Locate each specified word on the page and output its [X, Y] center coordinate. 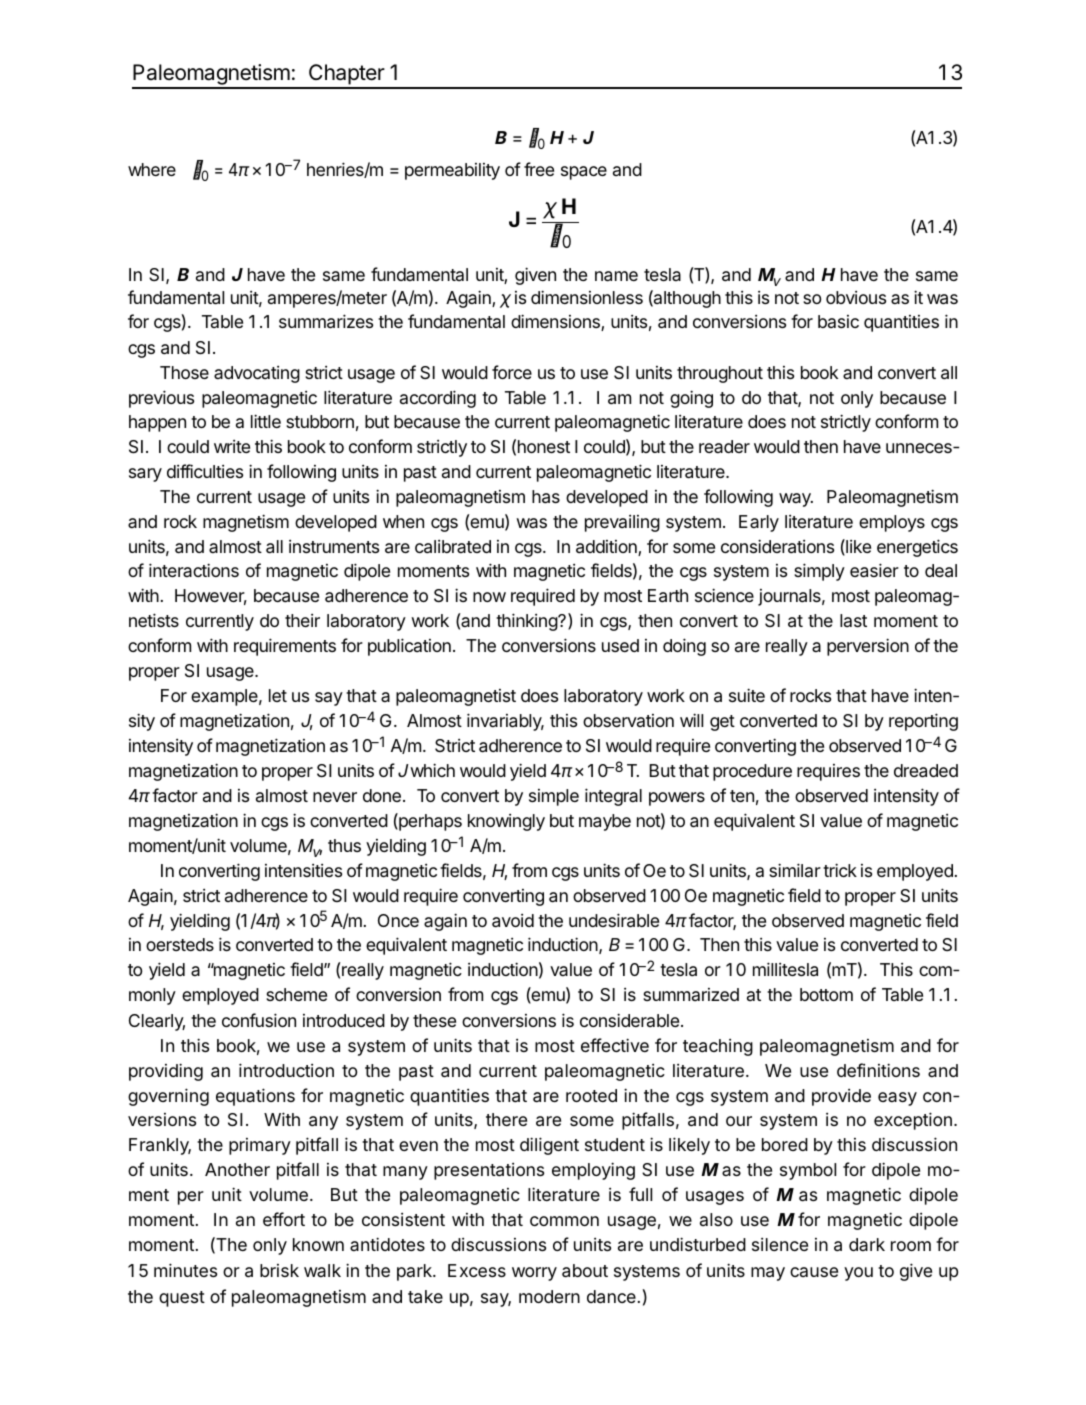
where [152, 169]
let [278, 695]
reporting [923, 722]
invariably [505, 722]
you [858, 1274]
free [539, 169]
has [546, 497]
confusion [259, 1020]
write [232, 446]
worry [534, 1274]
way [796, 500]
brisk [279, 1270]
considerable [629, 1020]
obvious [856, 297]
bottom [826, 994]
